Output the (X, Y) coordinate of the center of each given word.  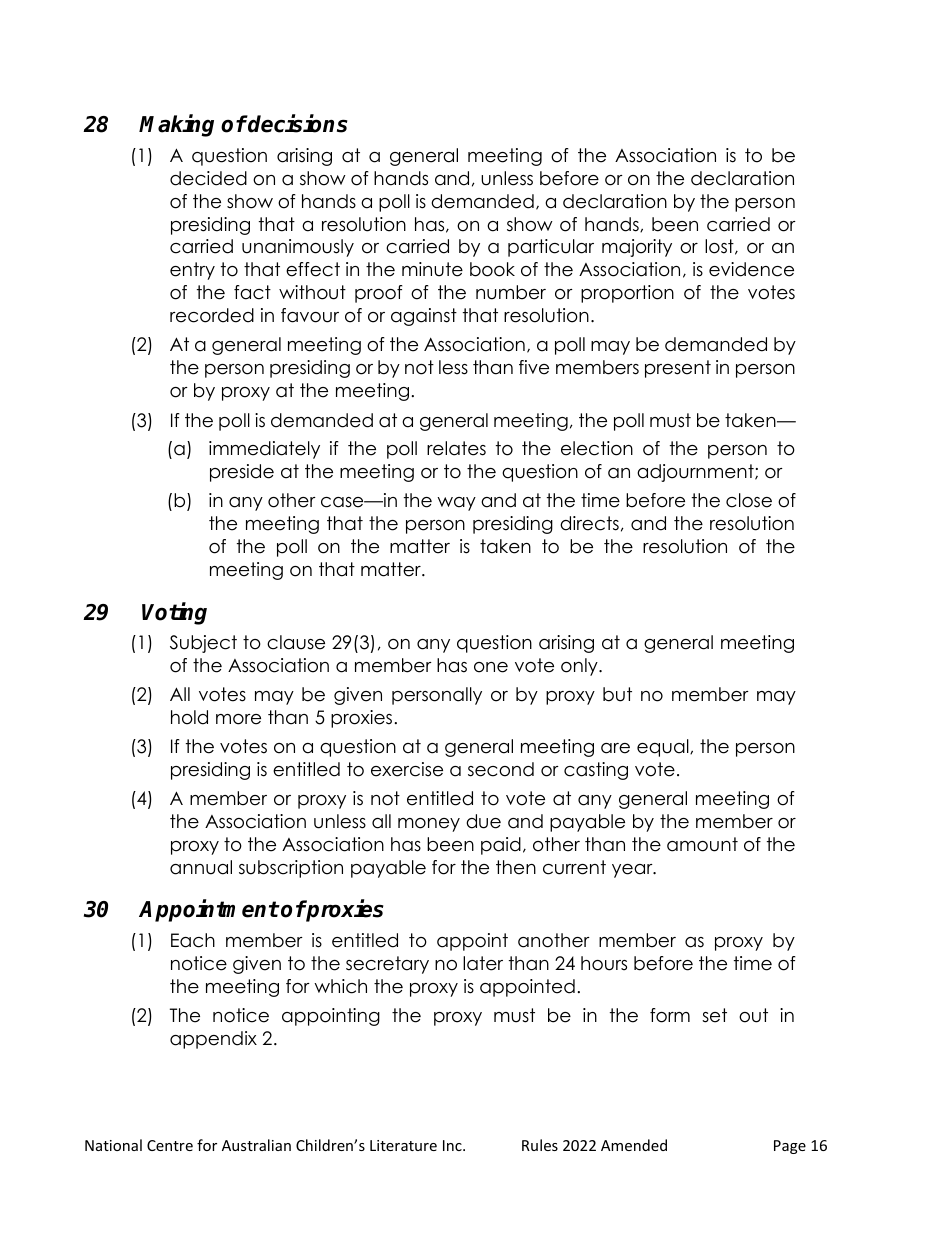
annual (201, 867)
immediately (264, 450)
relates (456, 448)
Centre (170, 1145)
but (617, 694)
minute (432, 269)
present (678, 369)
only (580, 667)
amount (702, 844)
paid (501, 846)
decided (208, 178)
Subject (203, 644)
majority (637, 248)
